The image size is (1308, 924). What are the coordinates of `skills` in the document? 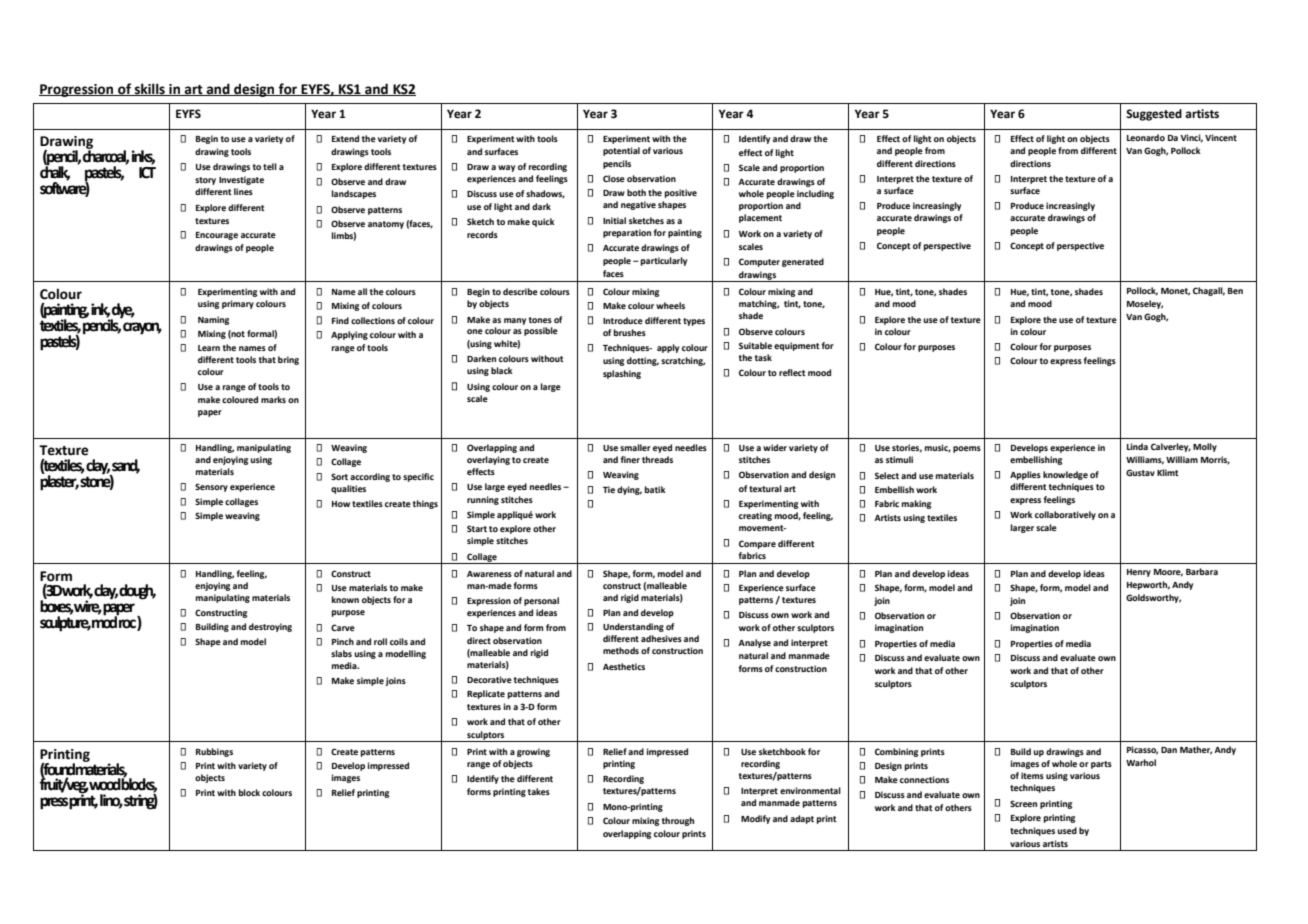 It's located at (150, 89).
